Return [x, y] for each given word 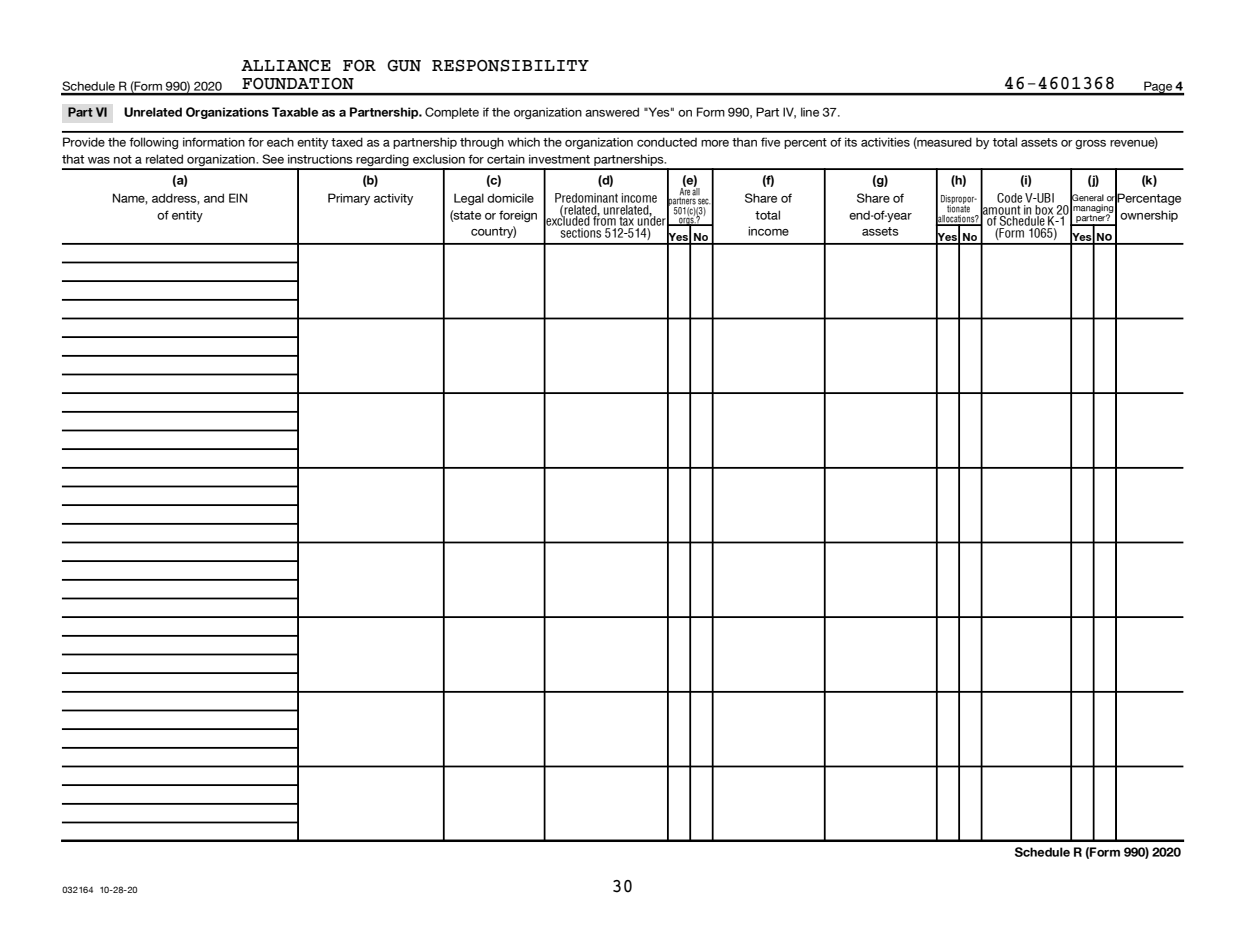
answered [612, 112]
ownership [1149, 216]
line [810, 112]
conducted [667, 142]
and [214, 198]
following [153, 143]
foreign [518, 216]
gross [1090, 144]
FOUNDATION [298, 83]
